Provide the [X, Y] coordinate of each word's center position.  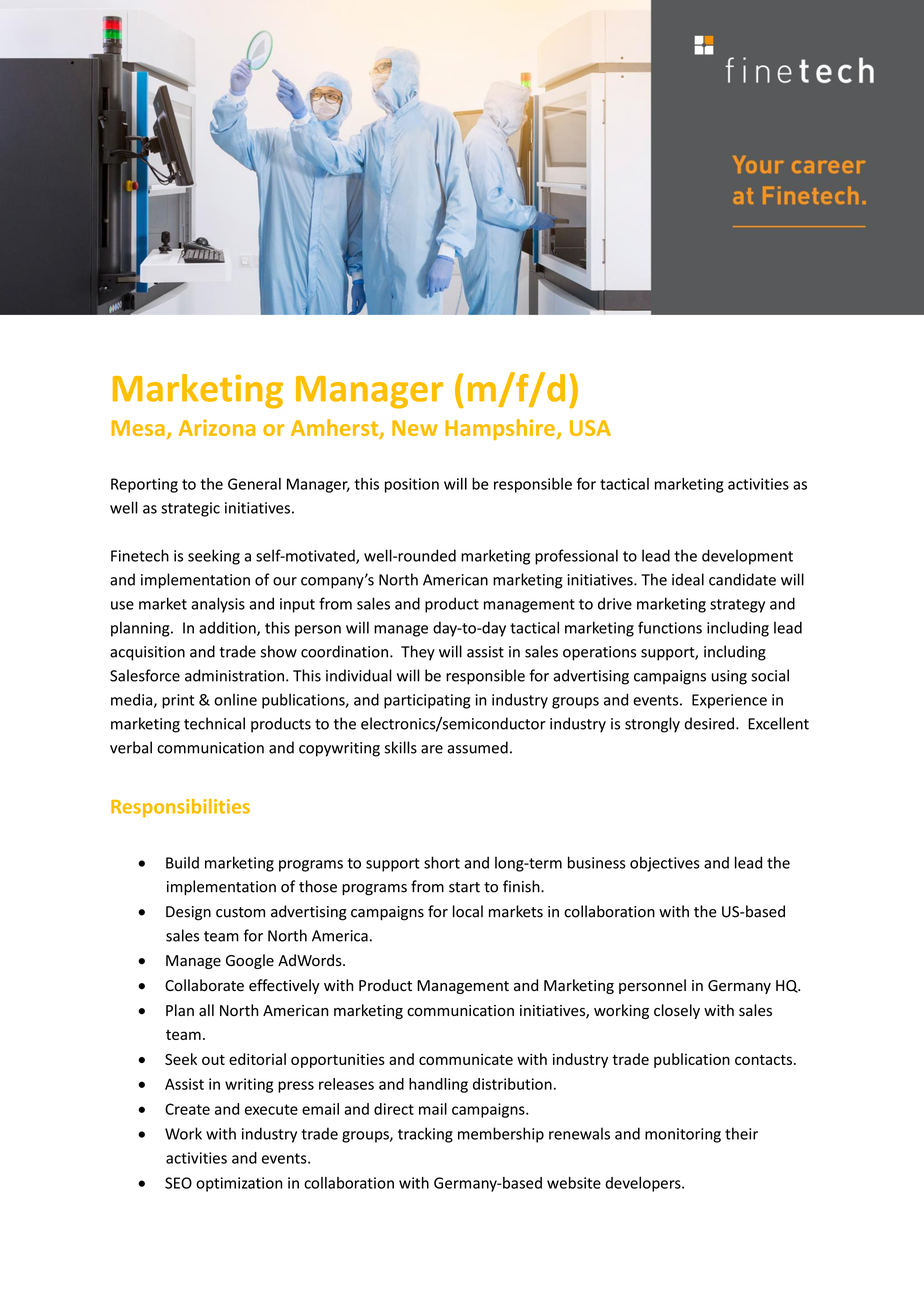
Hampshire [500, 429]
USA [590, 428]
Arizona [217, 427]
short [442, 862]
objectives [665, 864]
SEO [178, 1183]
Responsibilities [180, 808]
